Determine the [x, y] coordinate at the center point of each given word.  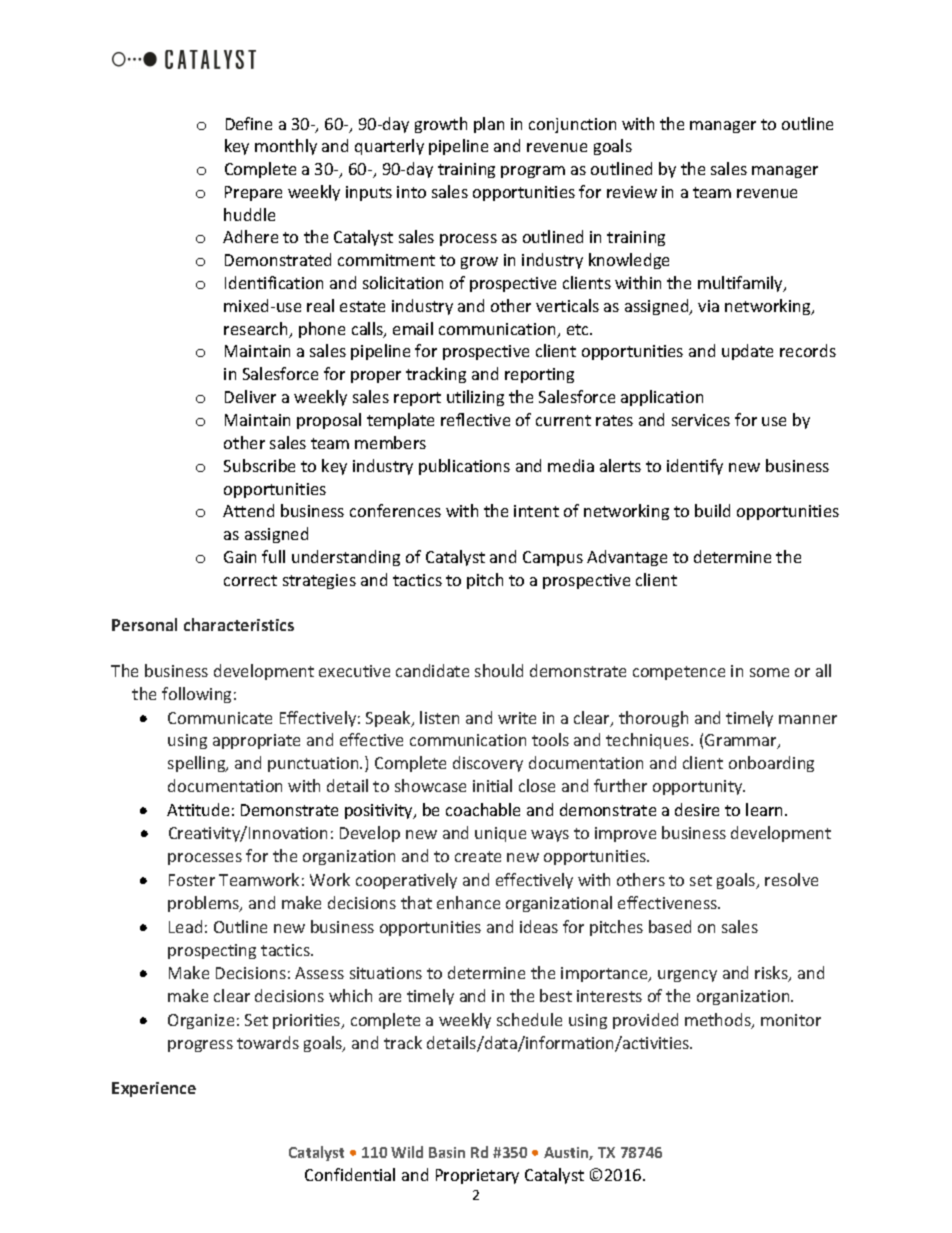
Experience [154, 1089]
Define [249, 123]
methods [719, 1021]
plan [489, 125]
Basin [447, 1152]
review [632, 192]
